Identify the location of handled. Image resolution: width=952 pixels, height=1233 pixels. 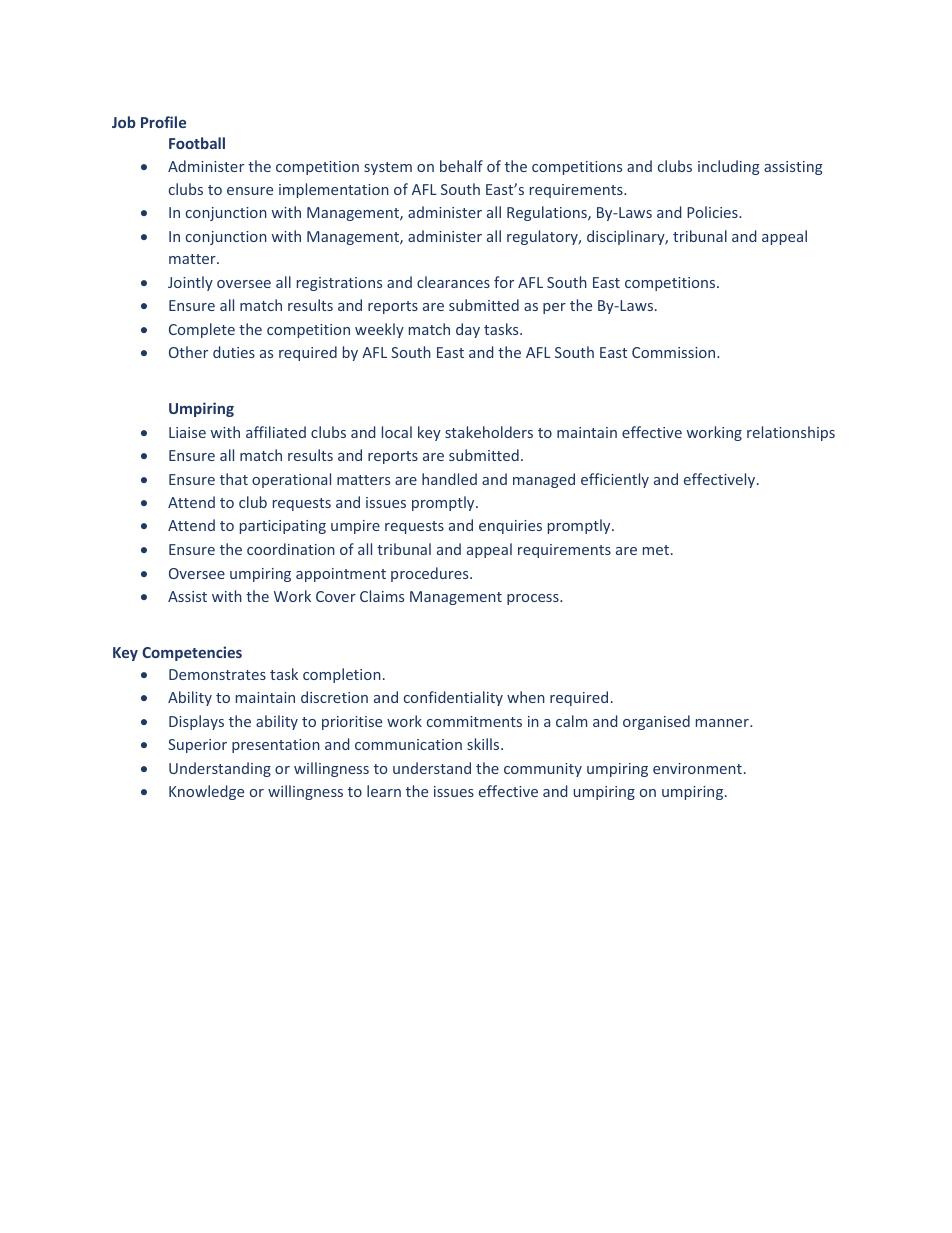
(449, 479).
